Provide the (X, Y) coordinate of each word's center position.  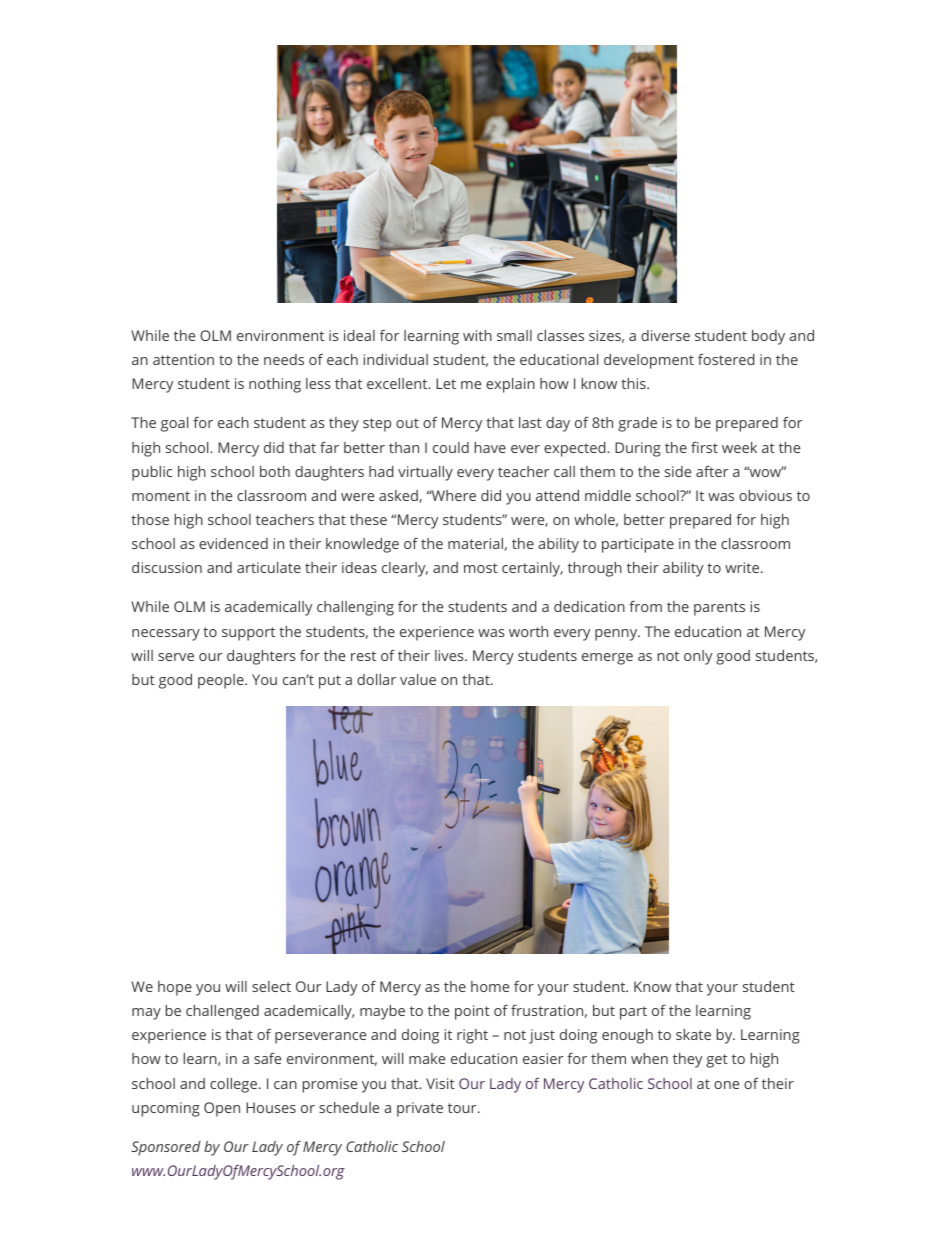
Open (222, 1109)
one (726, 1085)
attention (183, 359)
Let (446, 383)
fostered (726, 359)
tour (463, 1108)
